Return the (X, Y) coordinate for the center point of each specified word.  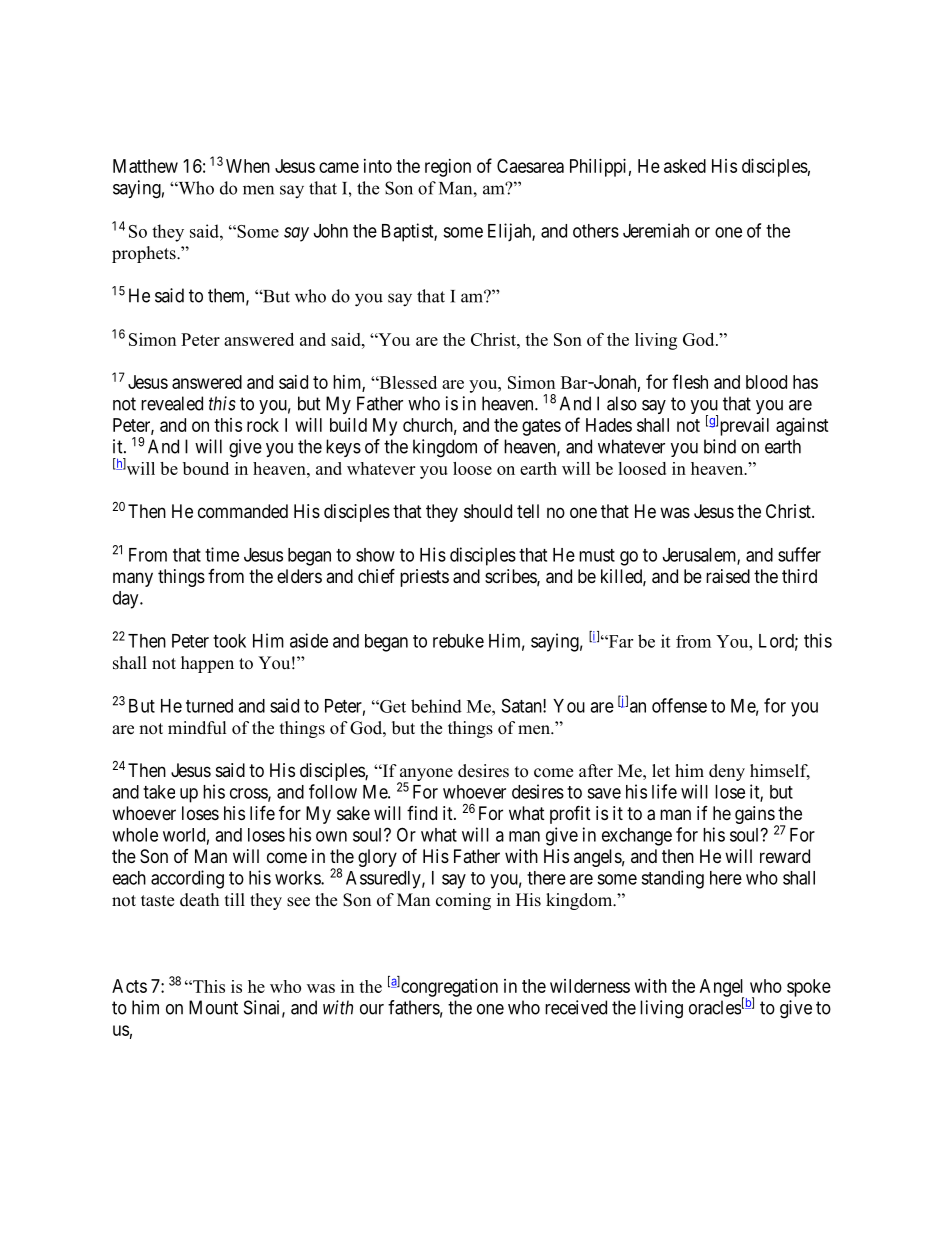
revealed (172, 403)
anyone (425, 776)
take (159, 792)
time (222, 554)
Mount (213, 1007)
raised (728, 576)
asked (685, 166)
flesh (690, 381)
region (448, 168)
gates (541, 427)
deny (727, 772)
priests (424, 578)
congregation (449, 988)
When (248, 166)
